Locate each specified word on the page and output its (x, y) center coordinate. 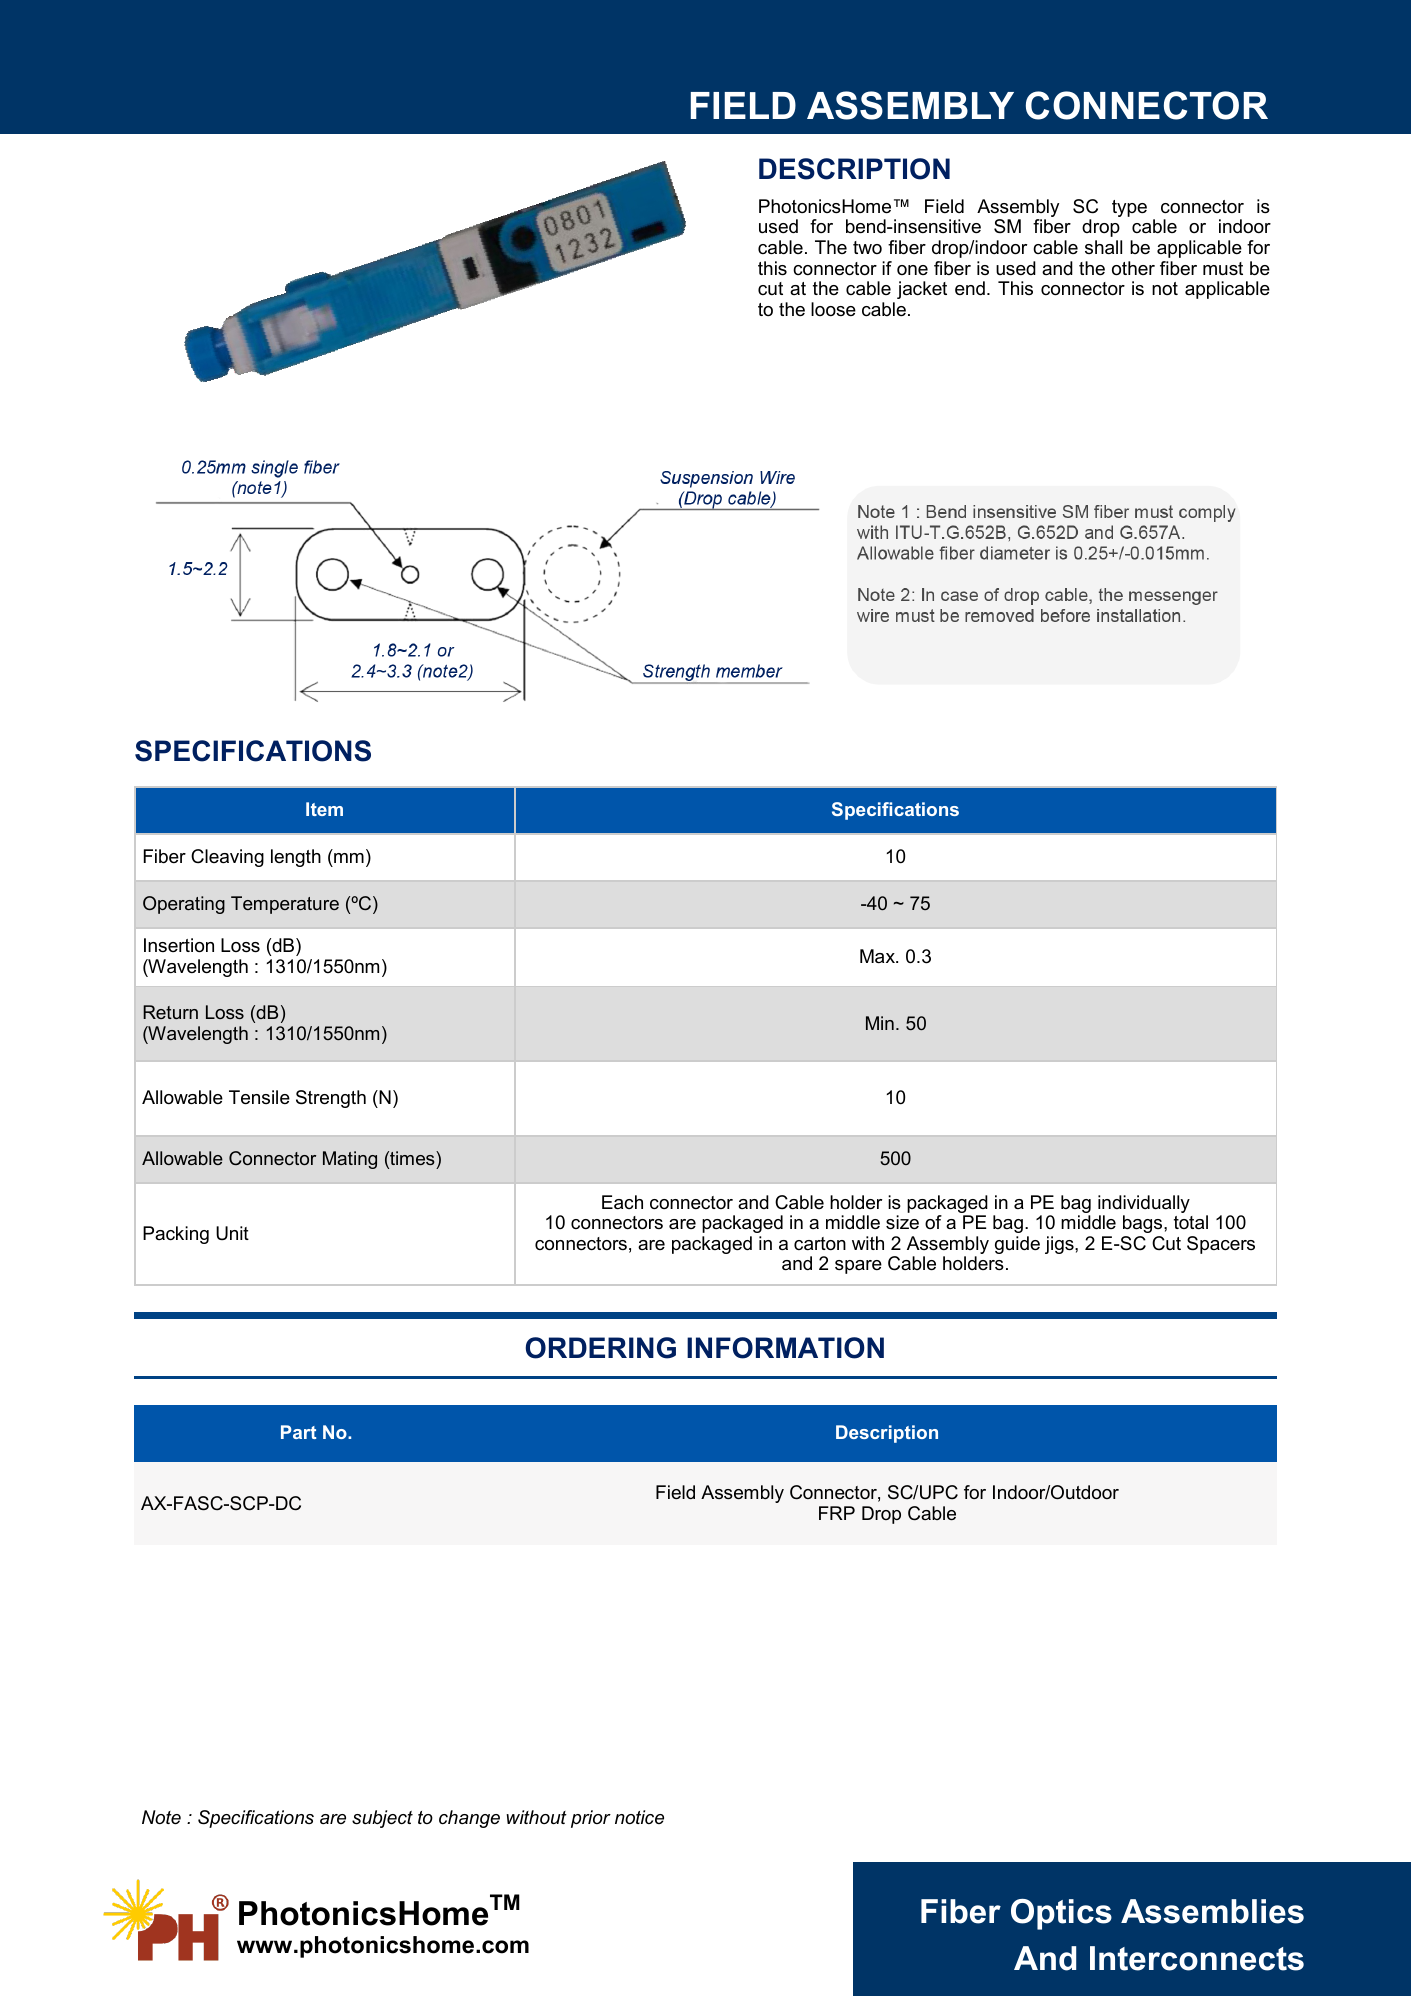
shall (1103, 247)
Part (298, 1432)
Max (878, 956)
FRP (837, 1513)
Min (880, 1023)
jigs (1060, 1245)
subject (382, 1819)
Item (324, 809)
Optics (1061, 1914)
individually (1144, 1205)
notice (639, 1817)
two (867, 247)
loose (833, 309)
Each (622, 1202)
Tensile (259, 1097)
